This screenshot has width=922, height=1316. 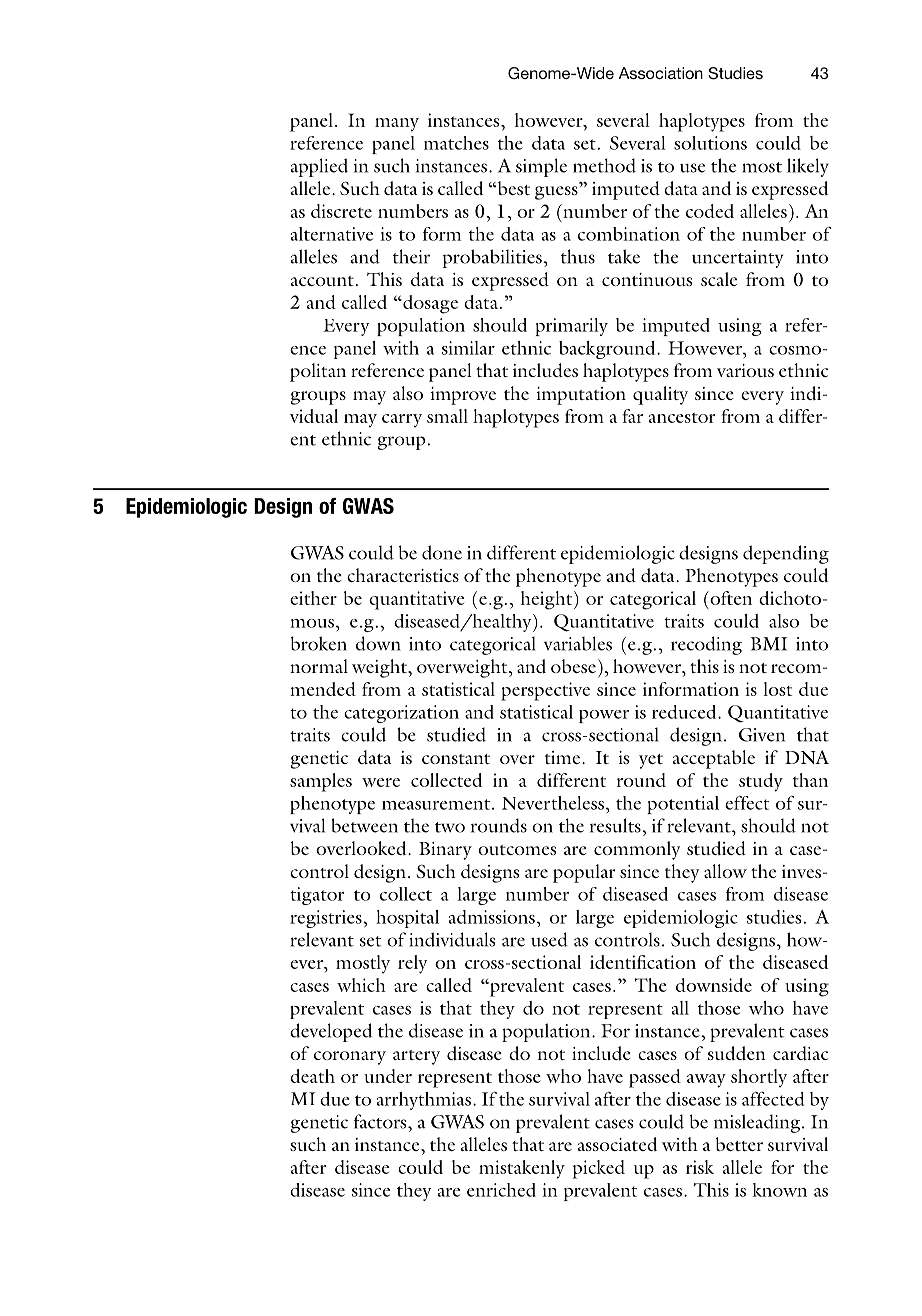 What do you see at coordinates (401, 714) in the screenshot?
I see `categorization` at bounding box center [401, 714].
